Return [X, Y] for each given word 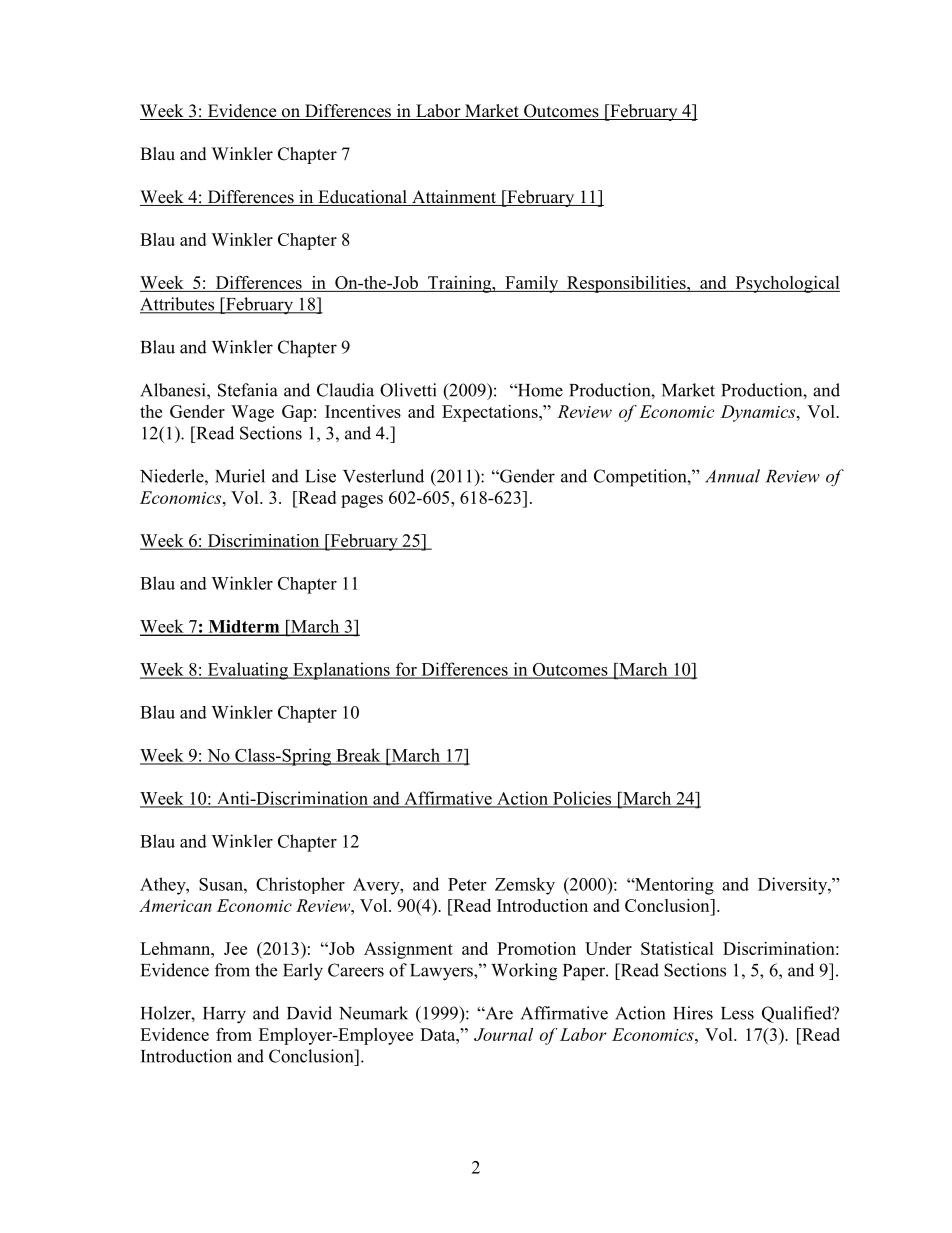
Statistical [677, 948]
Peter [467, 884]
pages [362, 501]
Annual [732, 476]
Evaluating [247, 671]
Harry [224, 1015]
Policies [582, 799]
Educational [362, 198]
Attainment [454, 198]
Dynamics [759, 413]
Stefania [248, 390]
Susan [222, 884]
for [406, 670]
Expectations [491, 413]
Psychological [786, 284]
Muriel [240, 476]
